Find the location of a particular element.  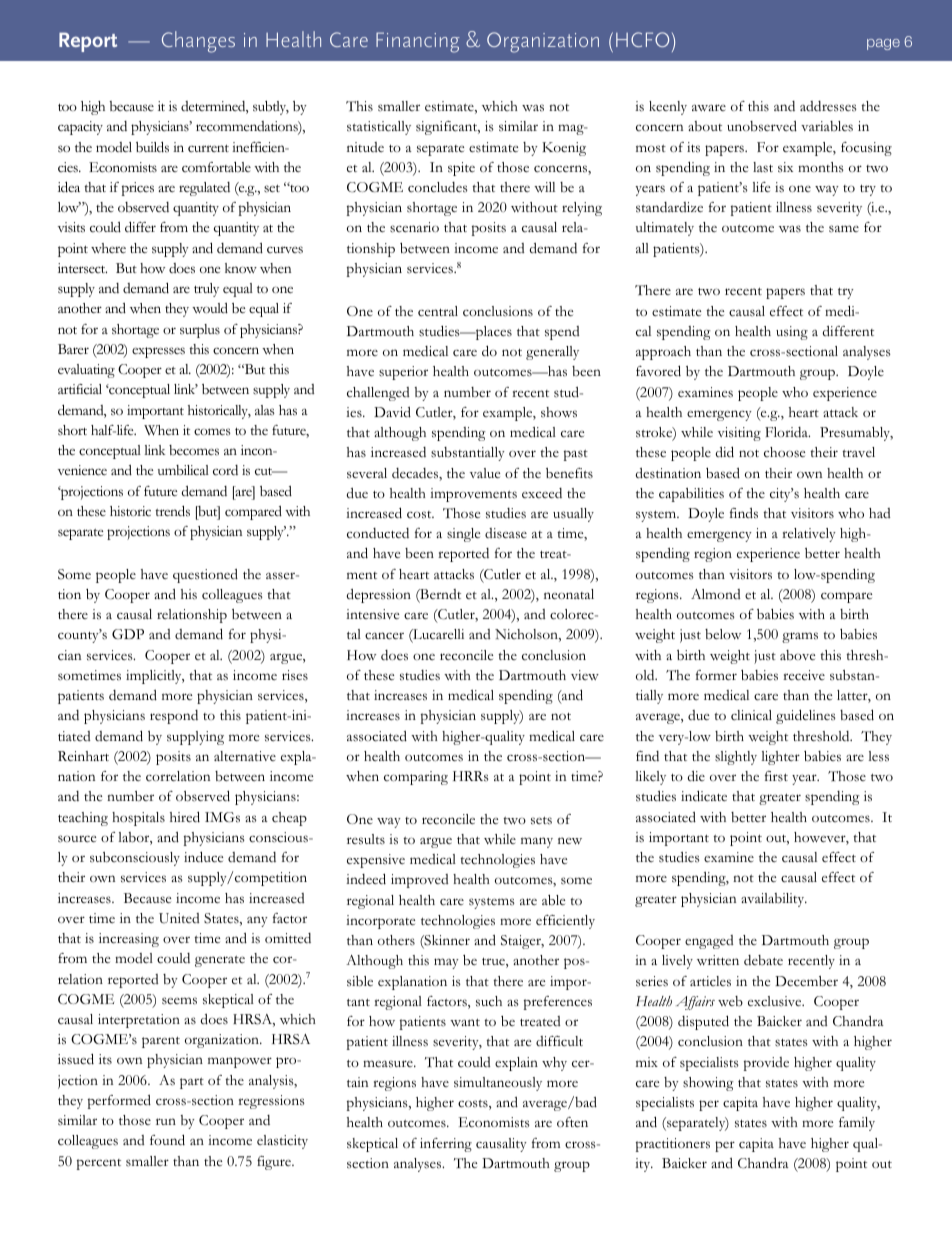

found is located at coordinates (167, 1140).
